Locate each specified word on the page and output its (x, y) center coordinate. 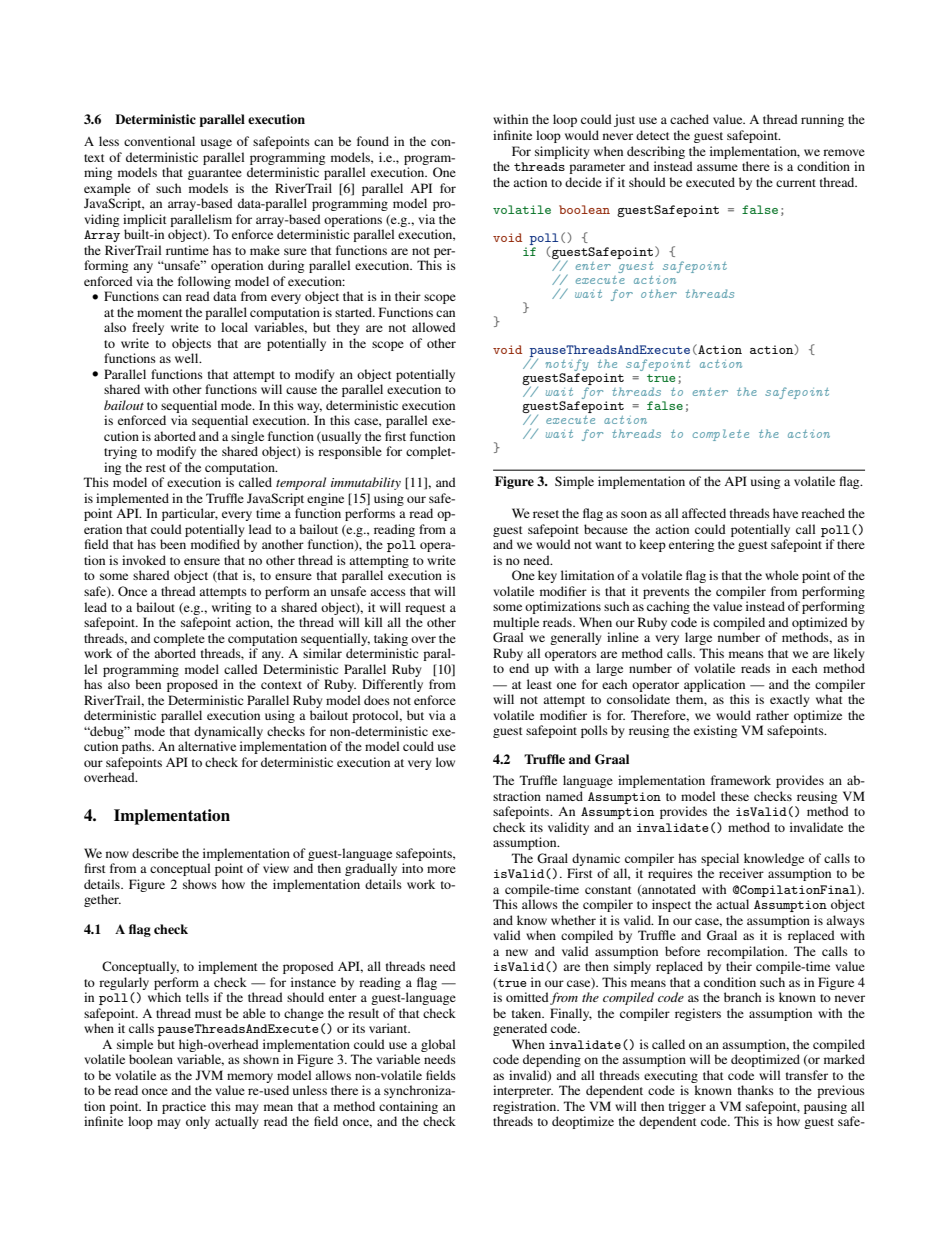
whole (782, 575)
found (373, 141)
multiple (516, 623)
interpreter (523, 1091)
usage (216, 144)
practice (184, 1107)
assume (717, 167)
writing (231, 608)
